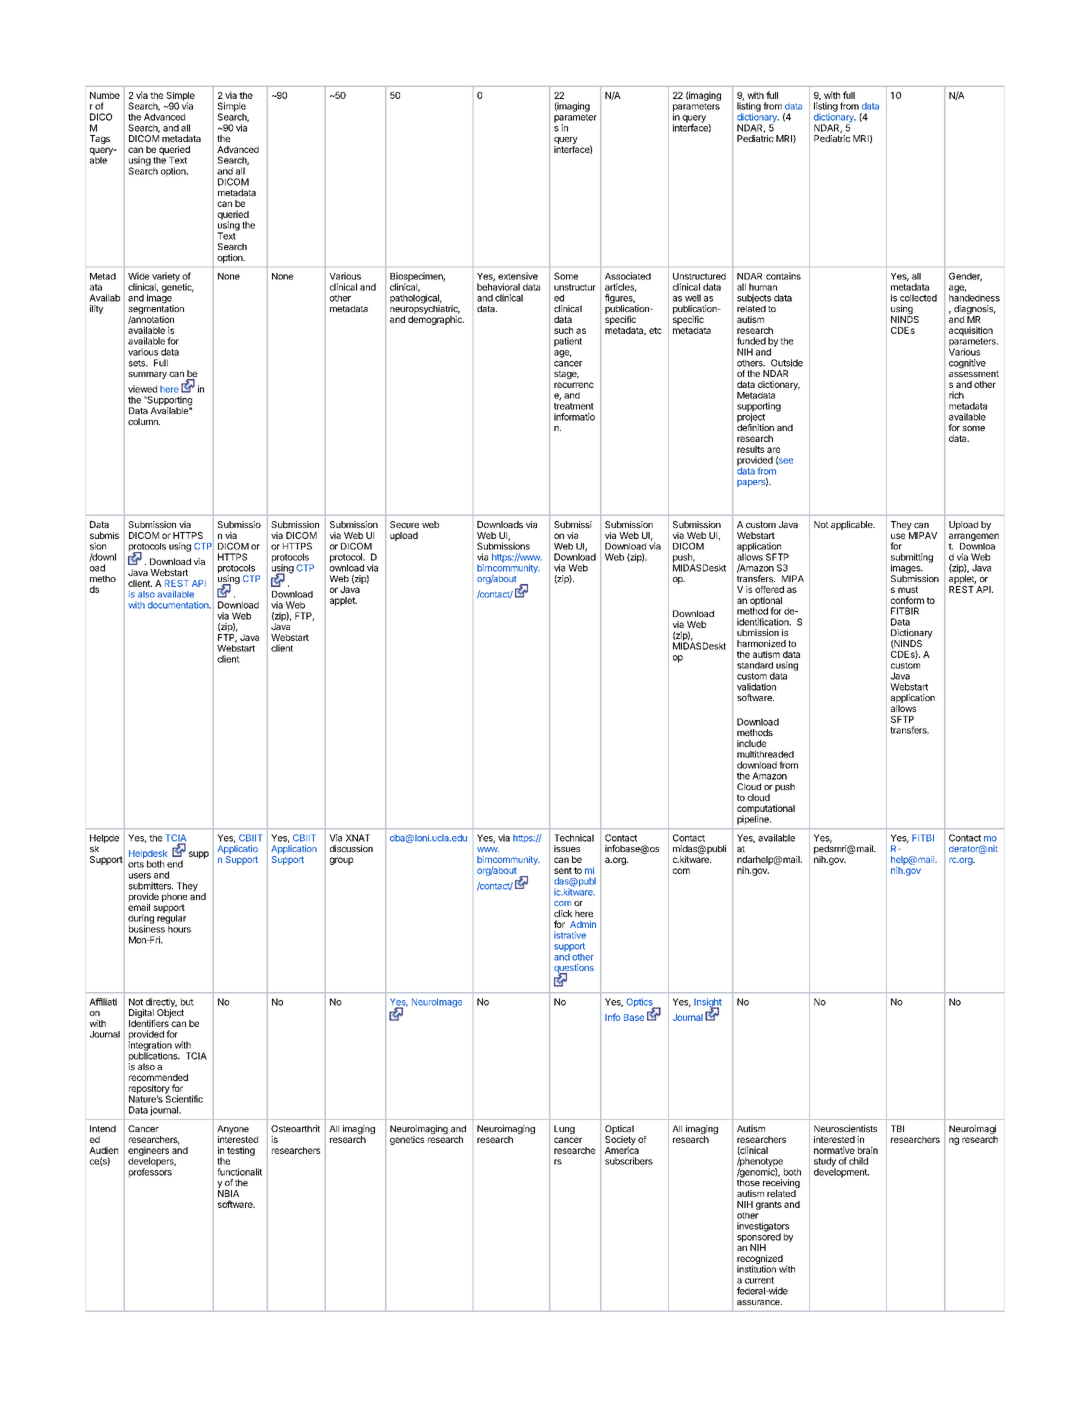 This screenshot has width=1090, height=1410. Describe the element at coordinates (100, 139) in the screenshot. I see `Tags` at that location.
